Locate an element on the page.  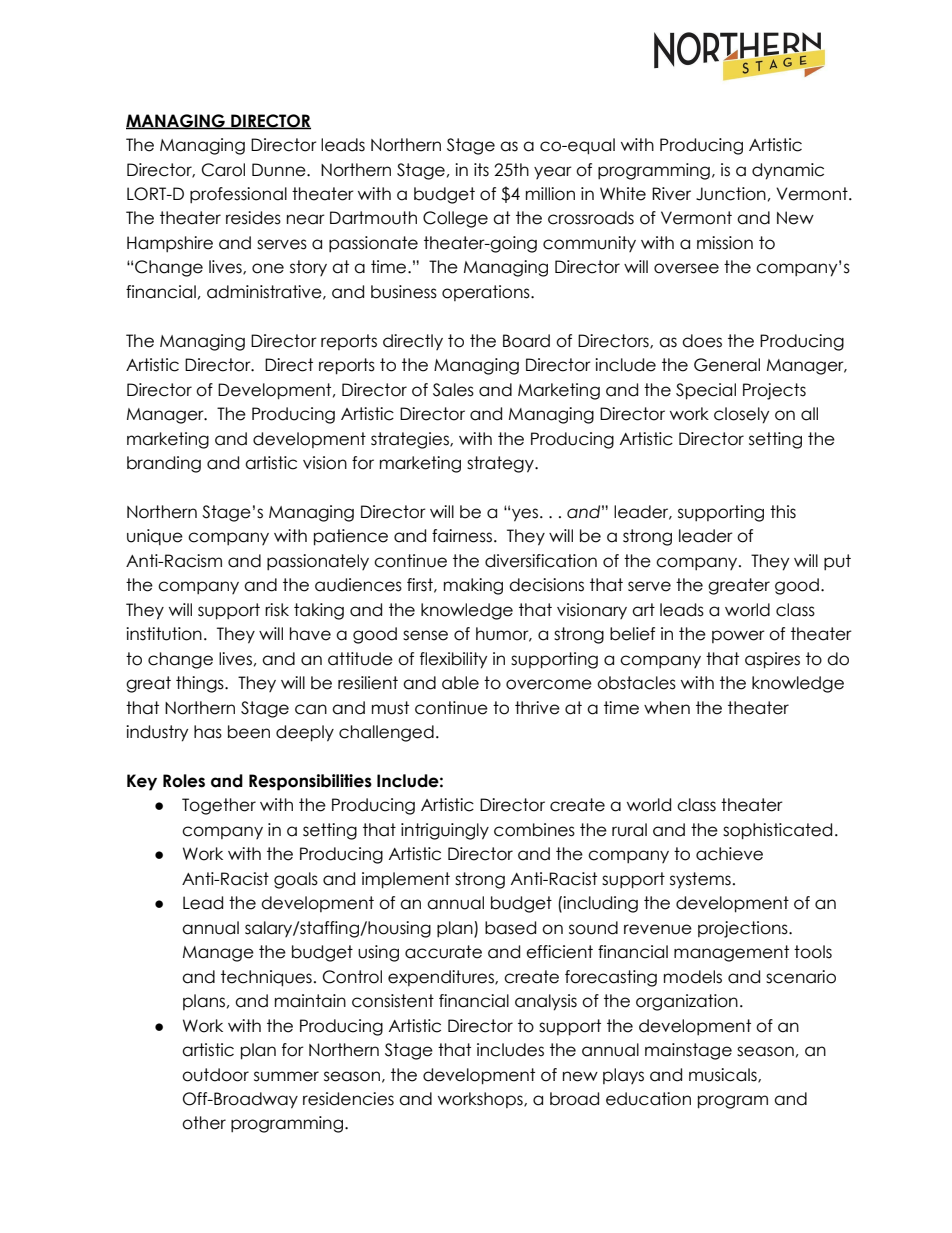
power is located at coordinates (738, 636).
